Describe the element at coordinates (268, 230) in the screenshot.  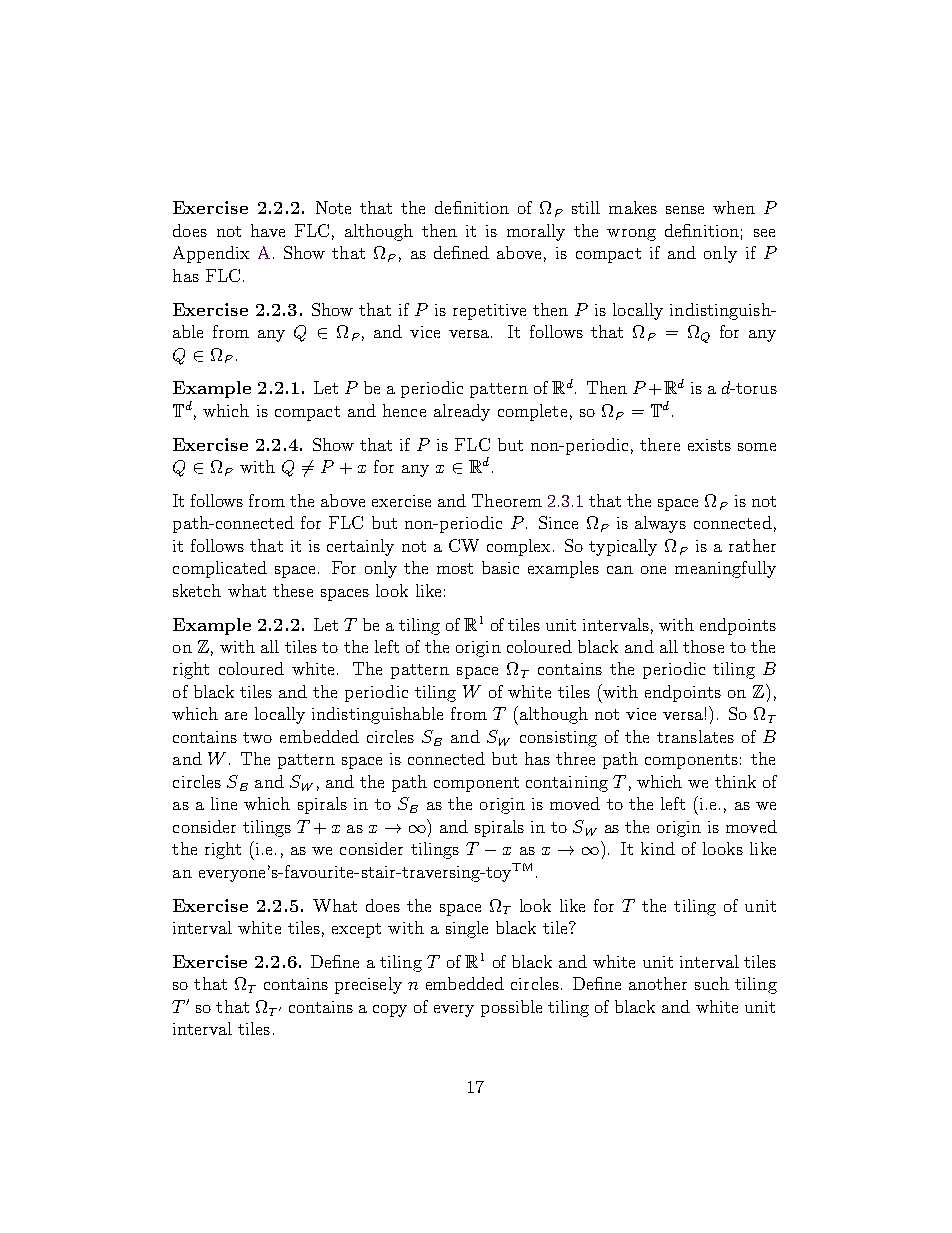
I see `have` at that location.
